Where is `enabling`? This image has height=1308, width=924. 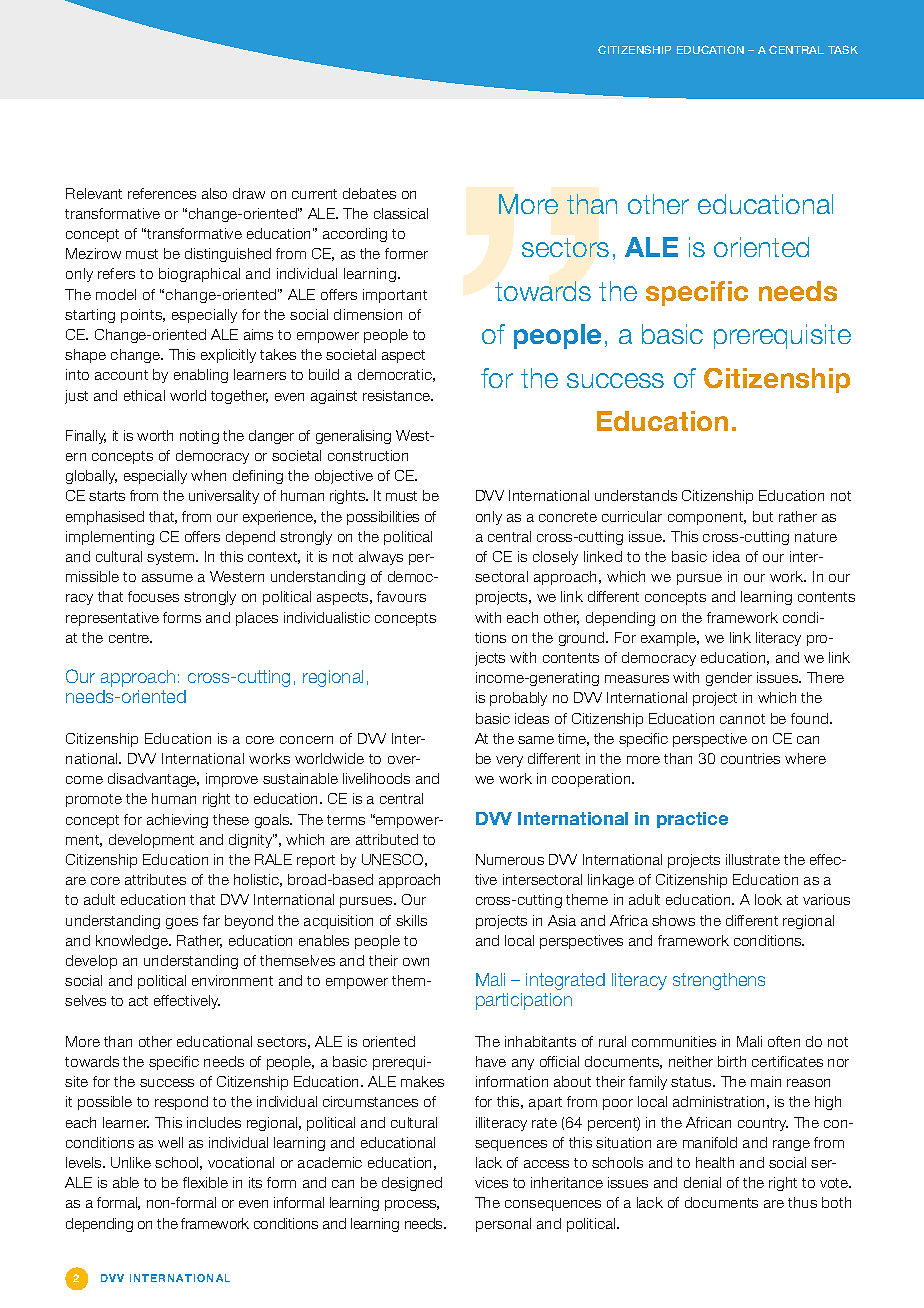 enabling is located at coordinates (201, 376).
